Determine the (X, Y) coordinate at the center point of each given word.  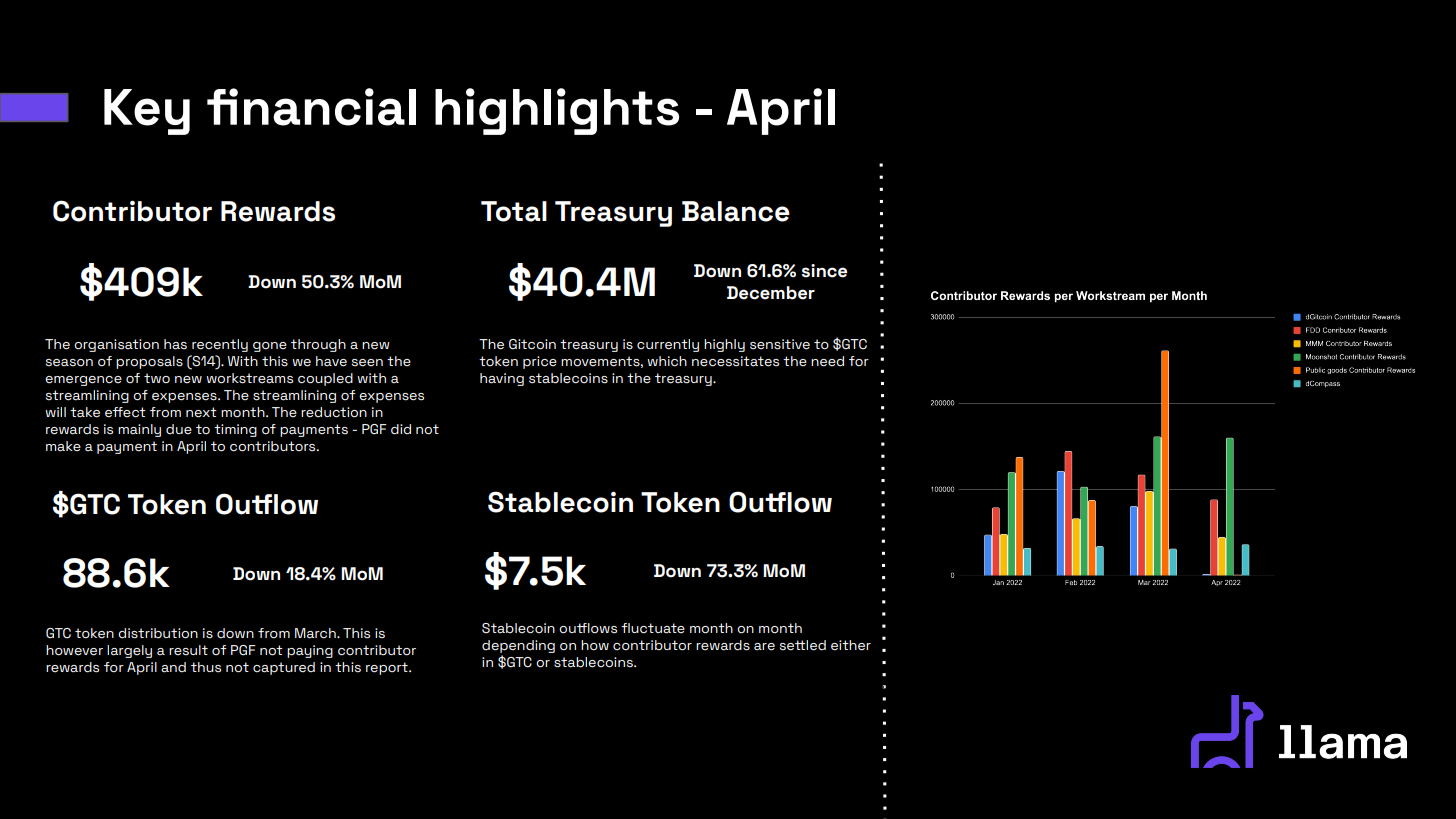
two (157, 378)
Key (147, 112)
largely (129, 651)
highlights (557, 111)
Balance (736, 211)
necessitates (735, 361)
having (502, 379)
